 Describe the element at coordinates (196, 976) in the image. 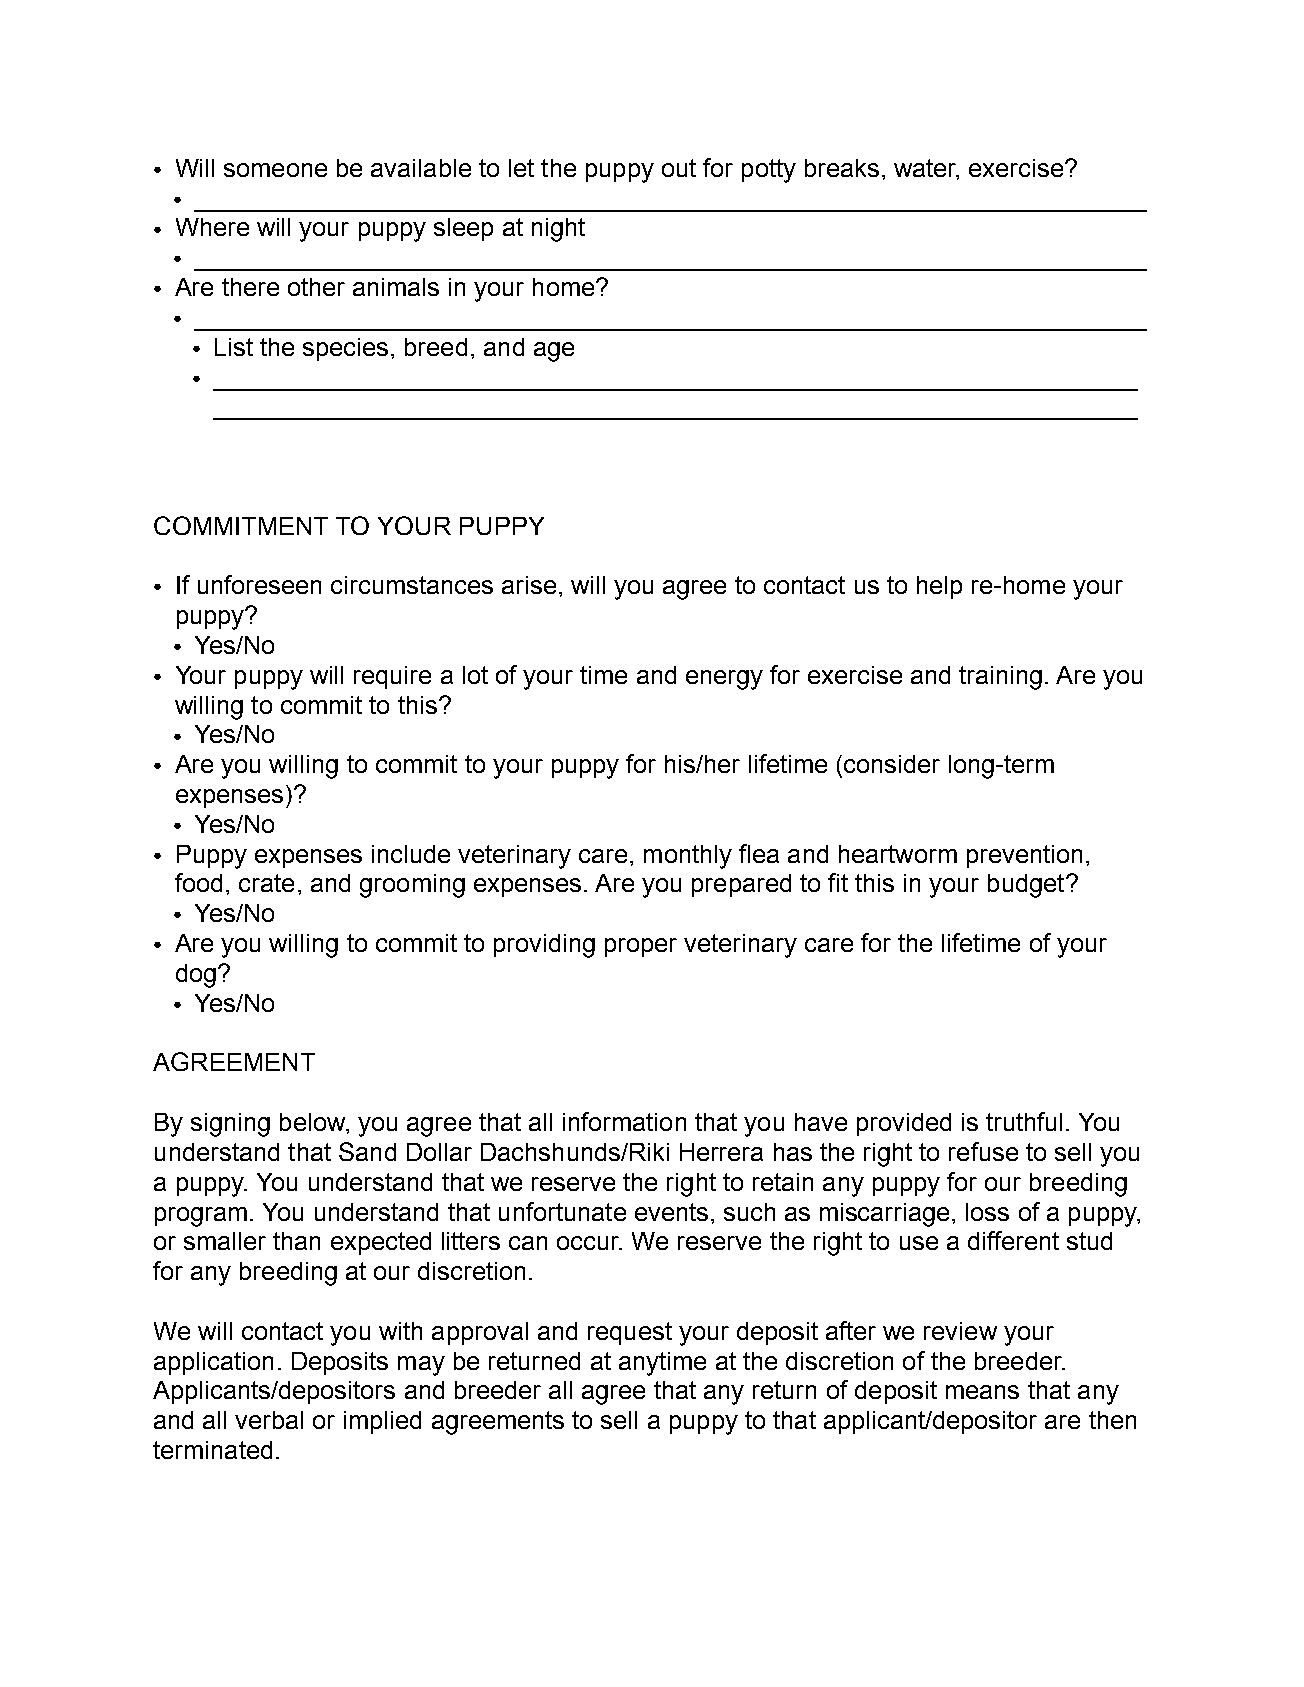

I see `dog` at that location.
